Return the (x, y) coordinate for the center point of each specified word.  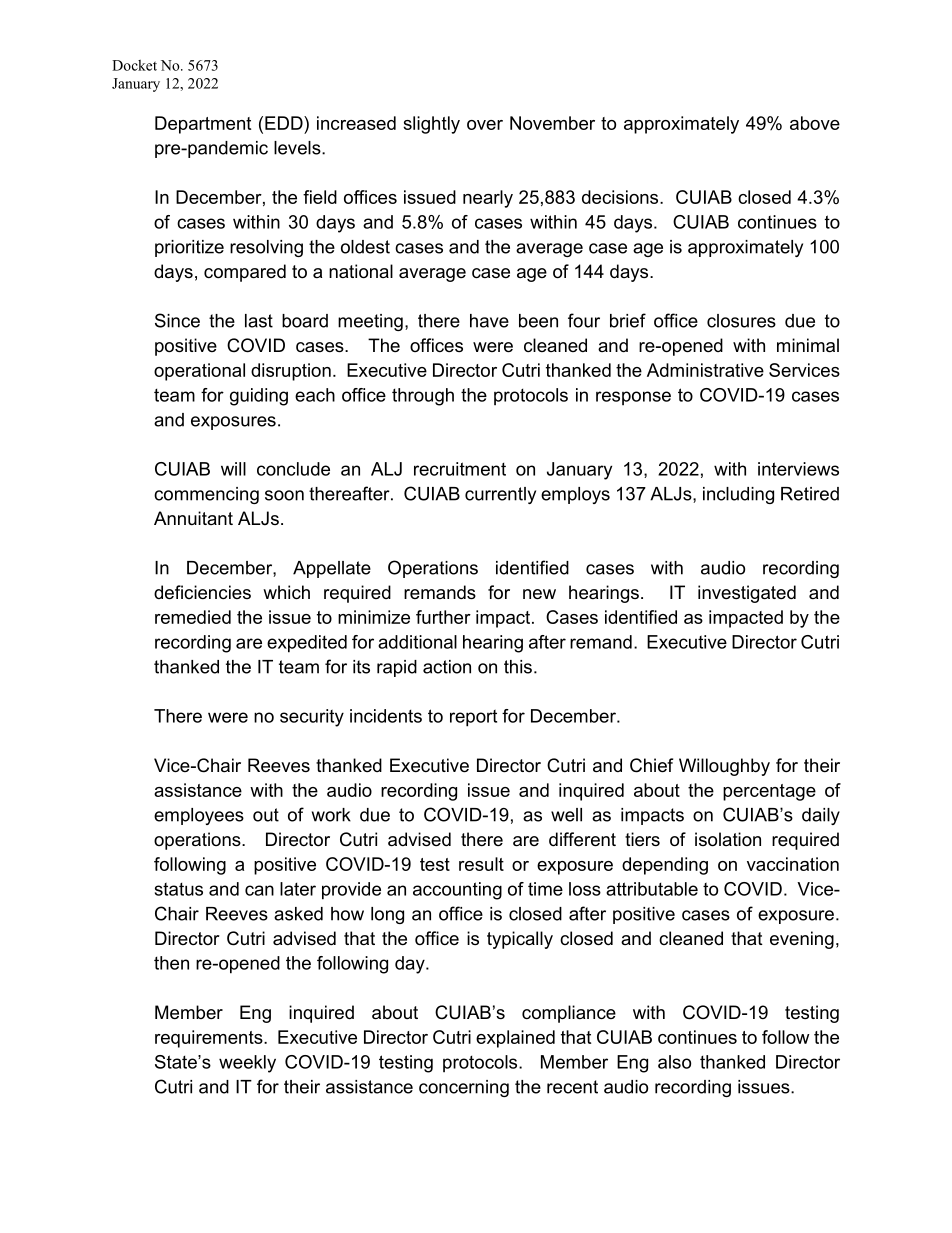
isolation (728, 839)
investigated (747, 594)
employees (199, 816)
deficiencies (202, 592)
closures (741, 321)
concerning (464, 1088)
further (443, 617)
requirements (210, 1039)
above (815, 123)
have (489, 321)
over (485, 125)
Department (203, 125)
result (481, 864)
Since (177, 320)
